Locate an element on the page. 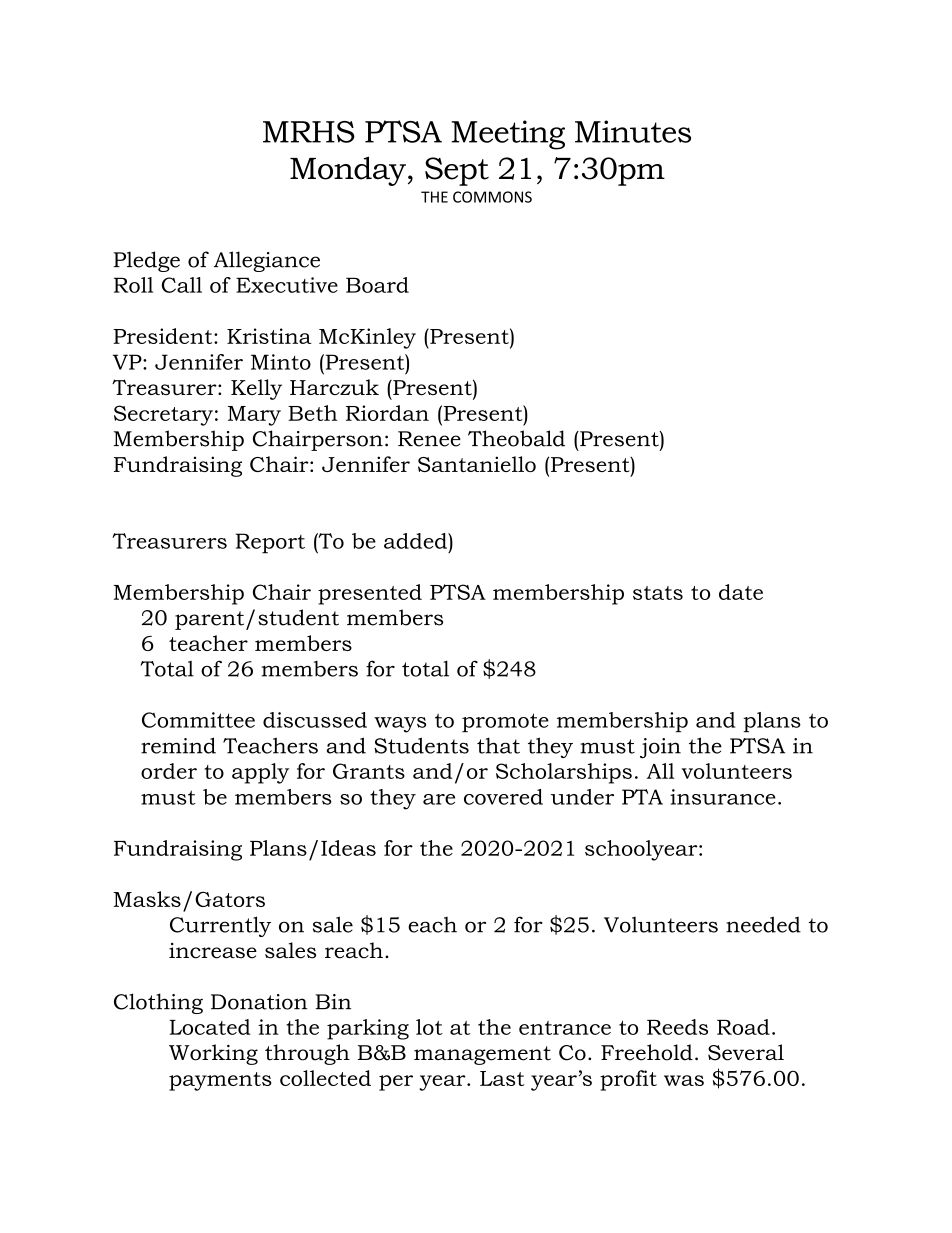  Minutes is located at coordinates (633, 131).
